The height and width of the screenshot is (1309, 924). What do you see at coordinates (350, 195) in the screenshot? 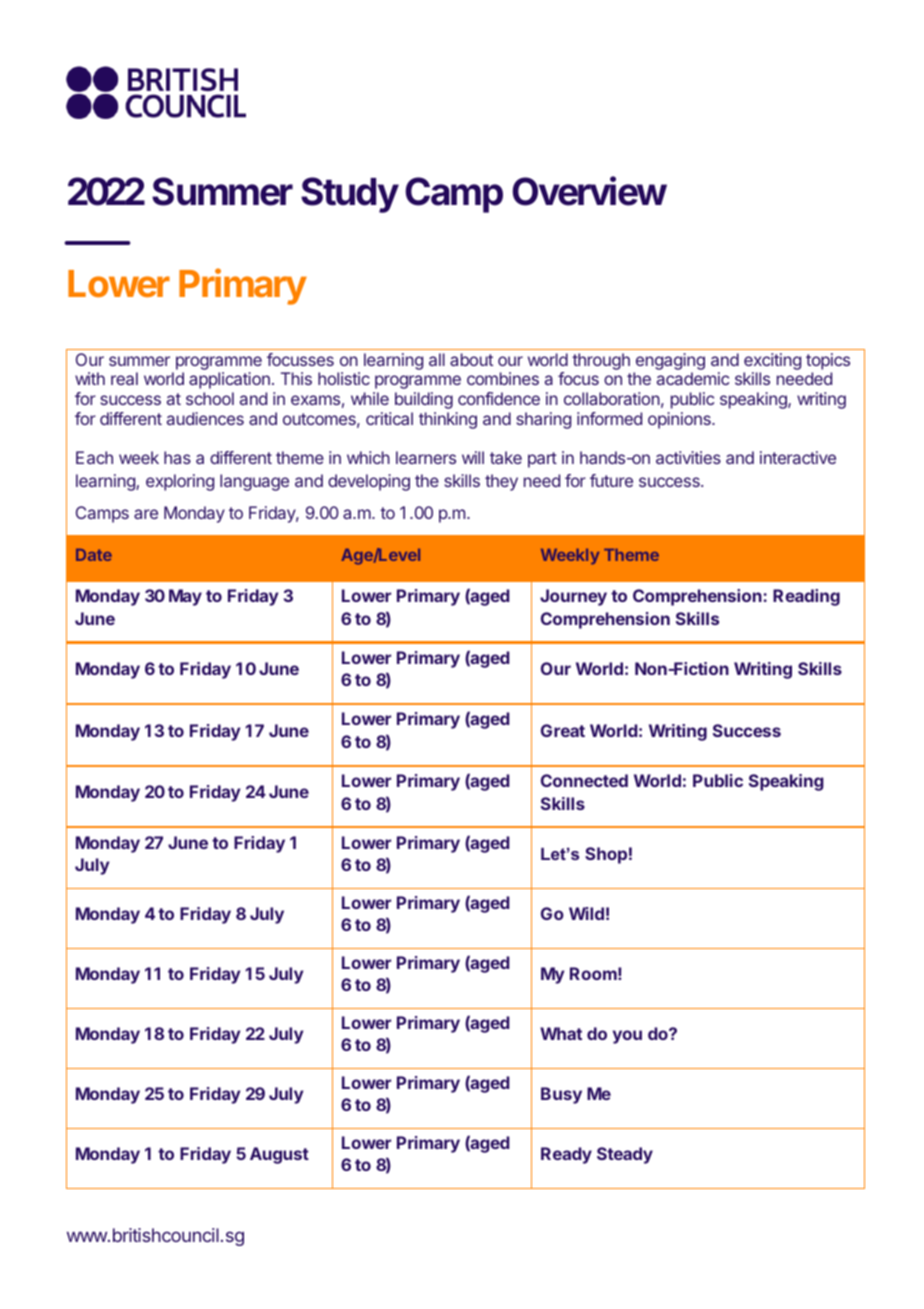
I see `Study` at bounding box center [350, 195].
